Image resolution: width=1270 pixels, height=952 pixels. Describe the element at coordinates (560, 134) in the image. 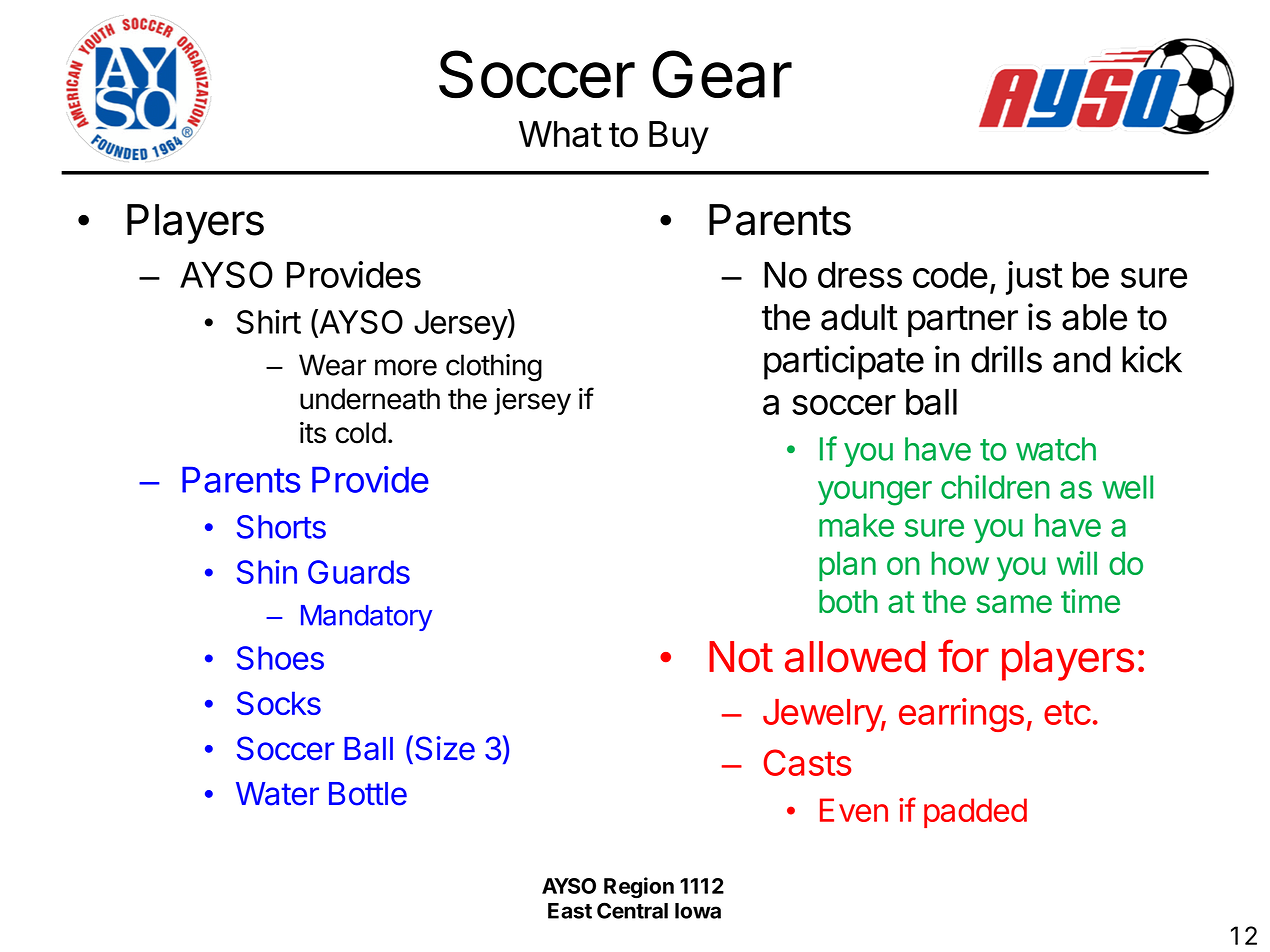

I see `What` at that location.
